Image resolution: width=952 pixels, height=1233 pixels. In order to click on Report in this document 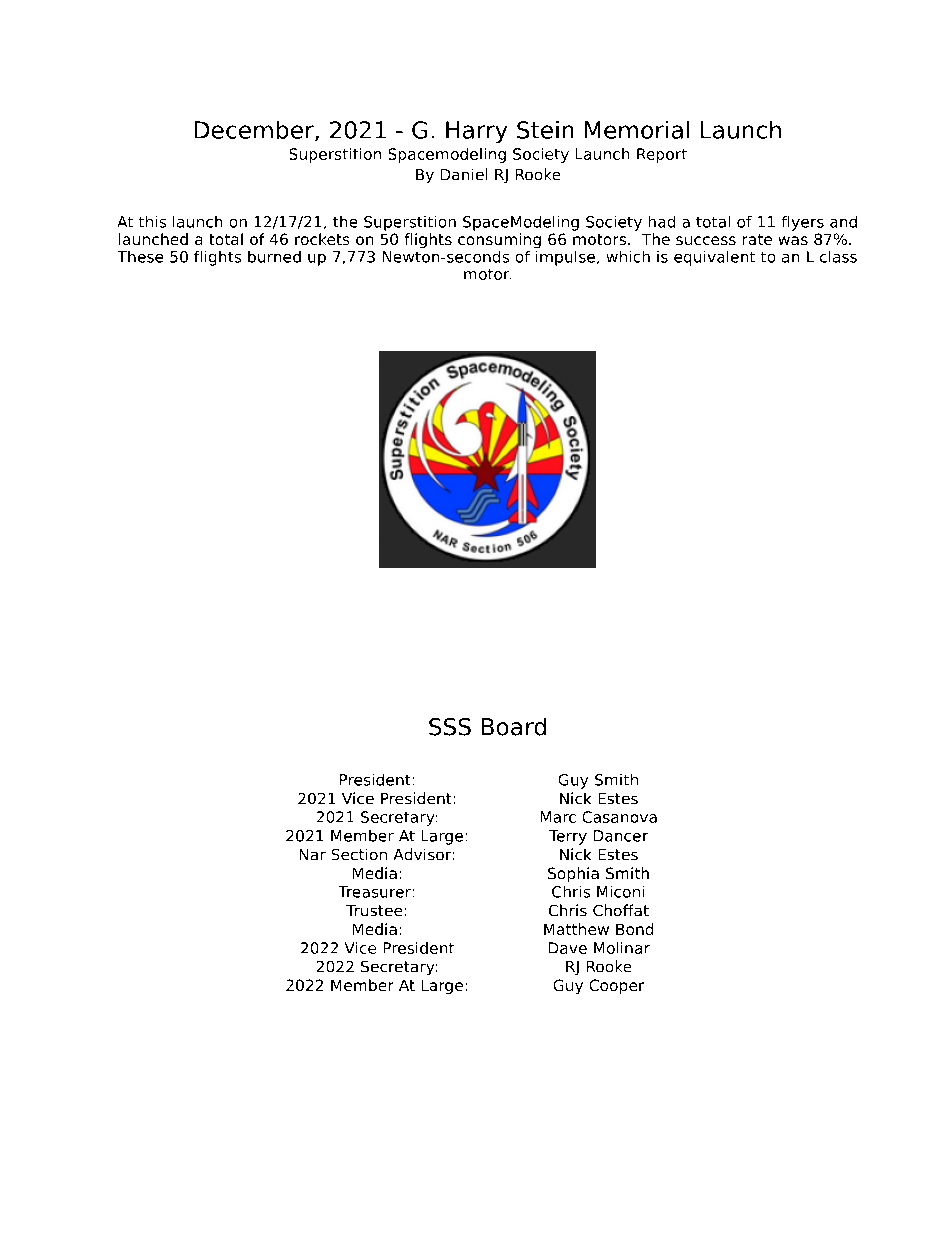, I will do `click(662, 155)`.
